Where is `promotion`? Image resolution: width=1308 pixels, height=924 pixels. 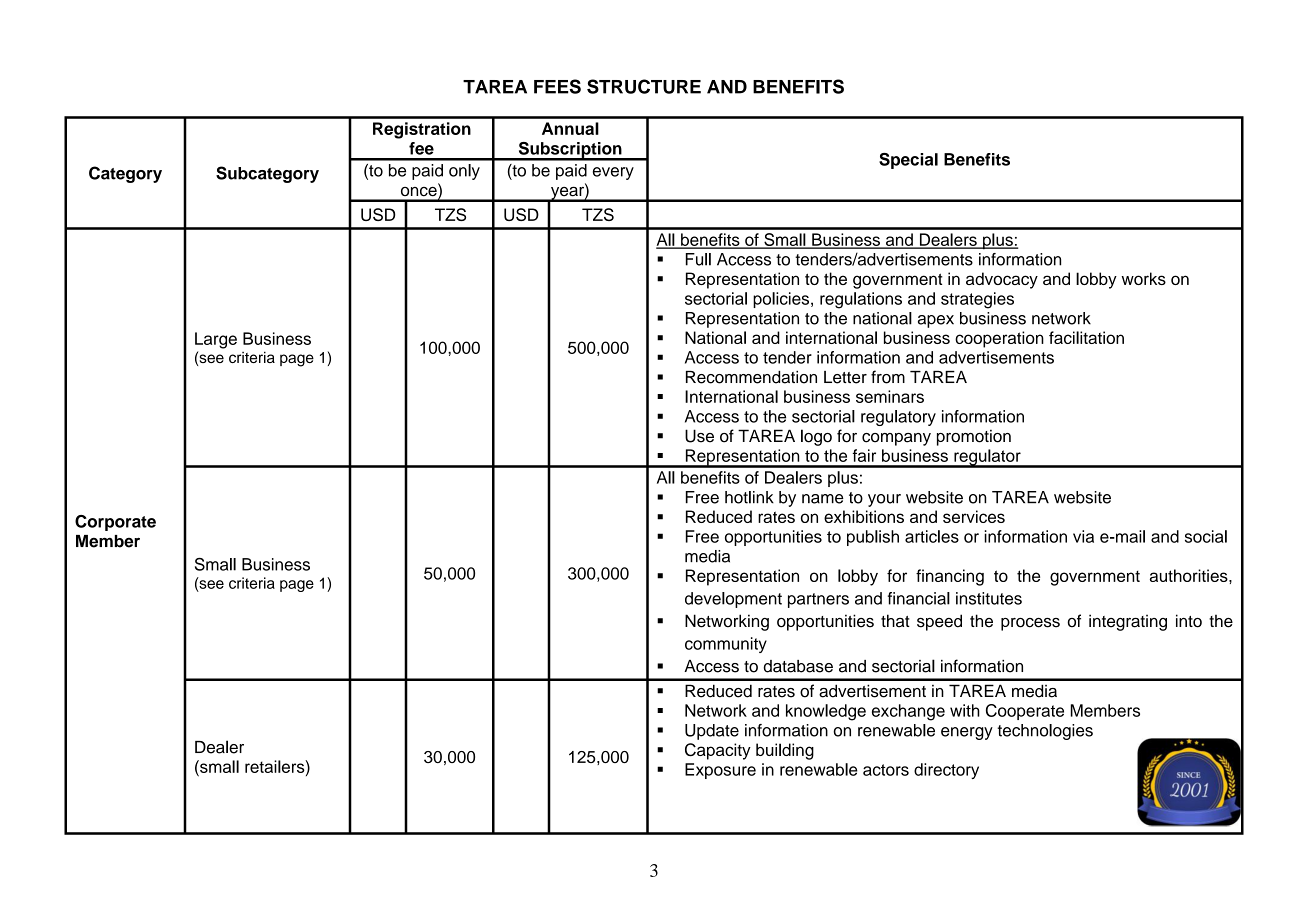
promotion is located at coordinates (974, 437).
